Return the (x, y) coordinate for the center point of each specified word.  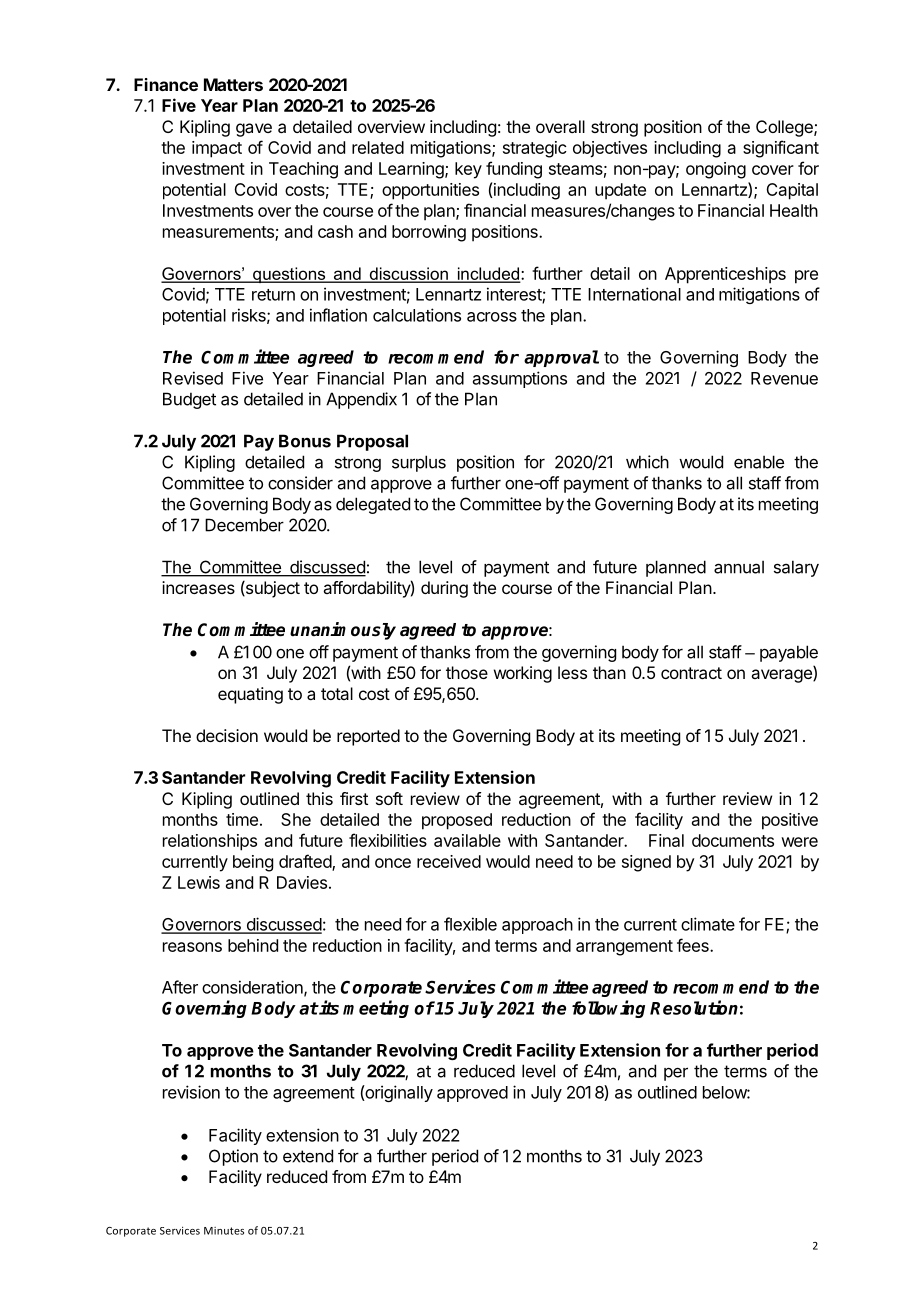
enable (759, 462)
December (244, 525)
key (468, 170)
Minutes (224, 1231)
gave (254, 130)
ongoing (716, 170)
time (242, 819)
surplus (419, 463)
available (467, 840)
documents (733, 840)
